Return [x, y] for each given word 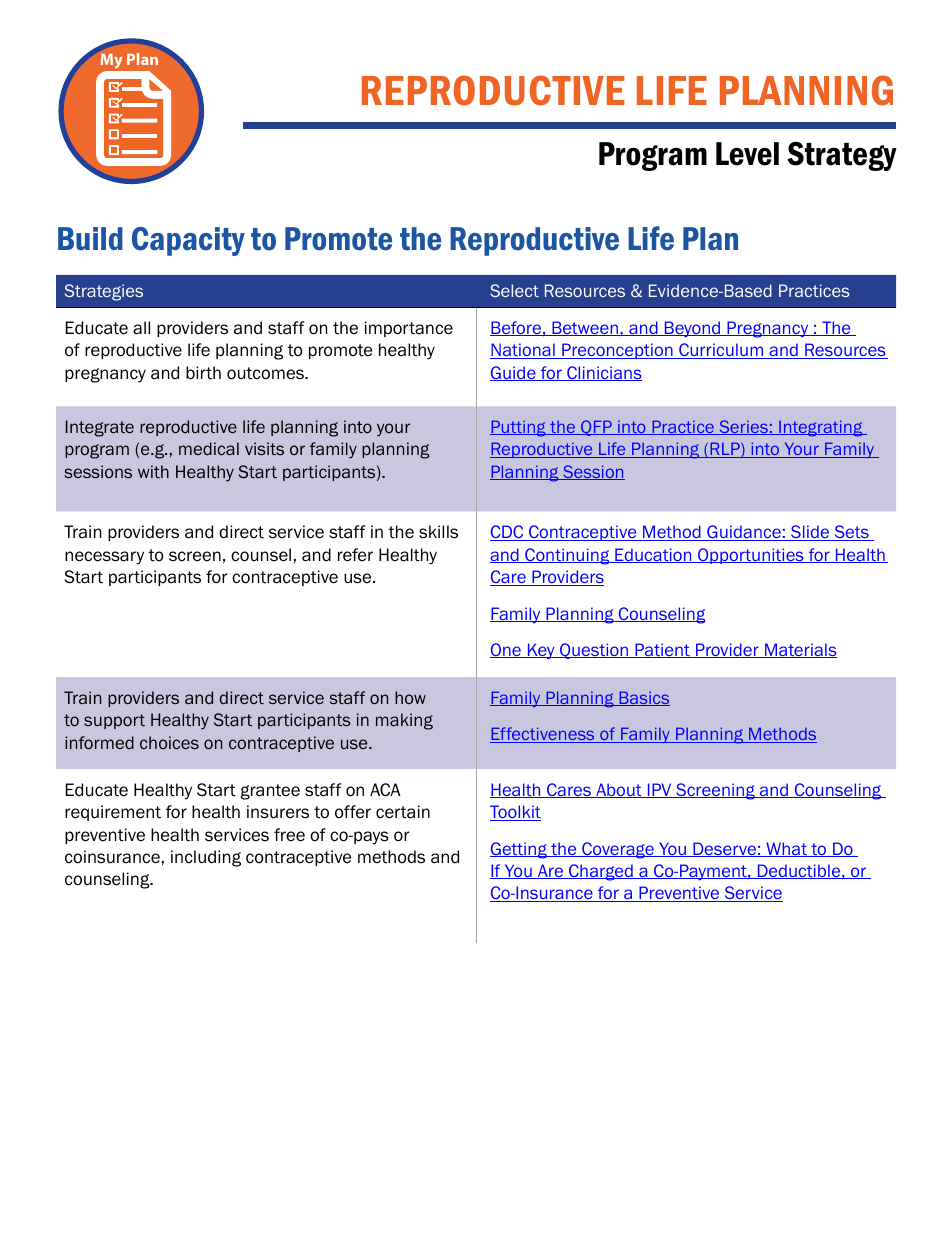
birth [203, 373]
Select [514, 290]
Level [747, 154]
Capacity [188, 241]
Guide [514, 373]
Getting [519, 850]
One [506, 650]
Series [743, 427]
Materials [800, 650]
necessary [104, 558]
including [206, 858]
